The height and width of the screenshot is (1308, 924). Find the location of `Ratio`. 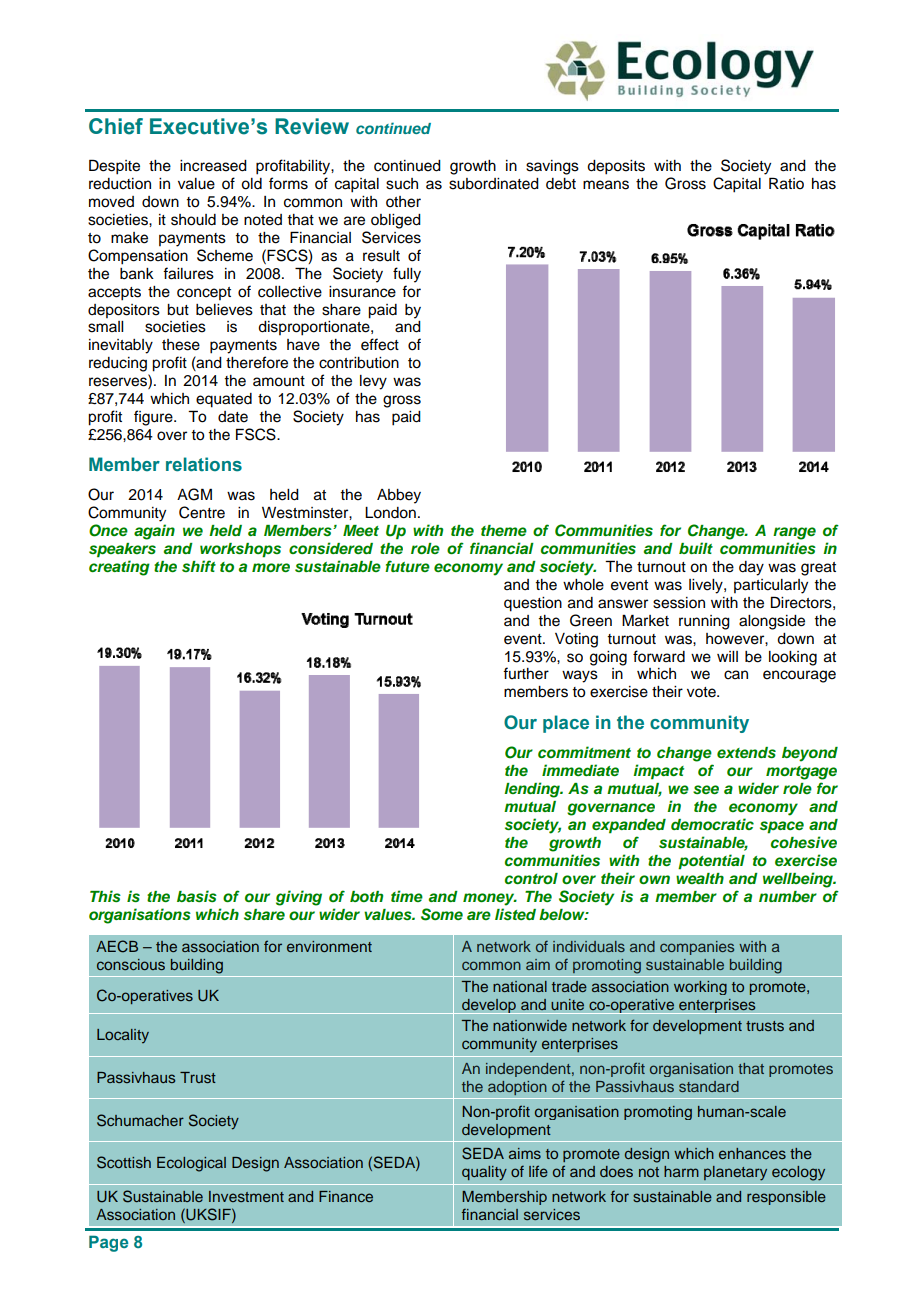

Ratio is located at coordinates (786, 183).
